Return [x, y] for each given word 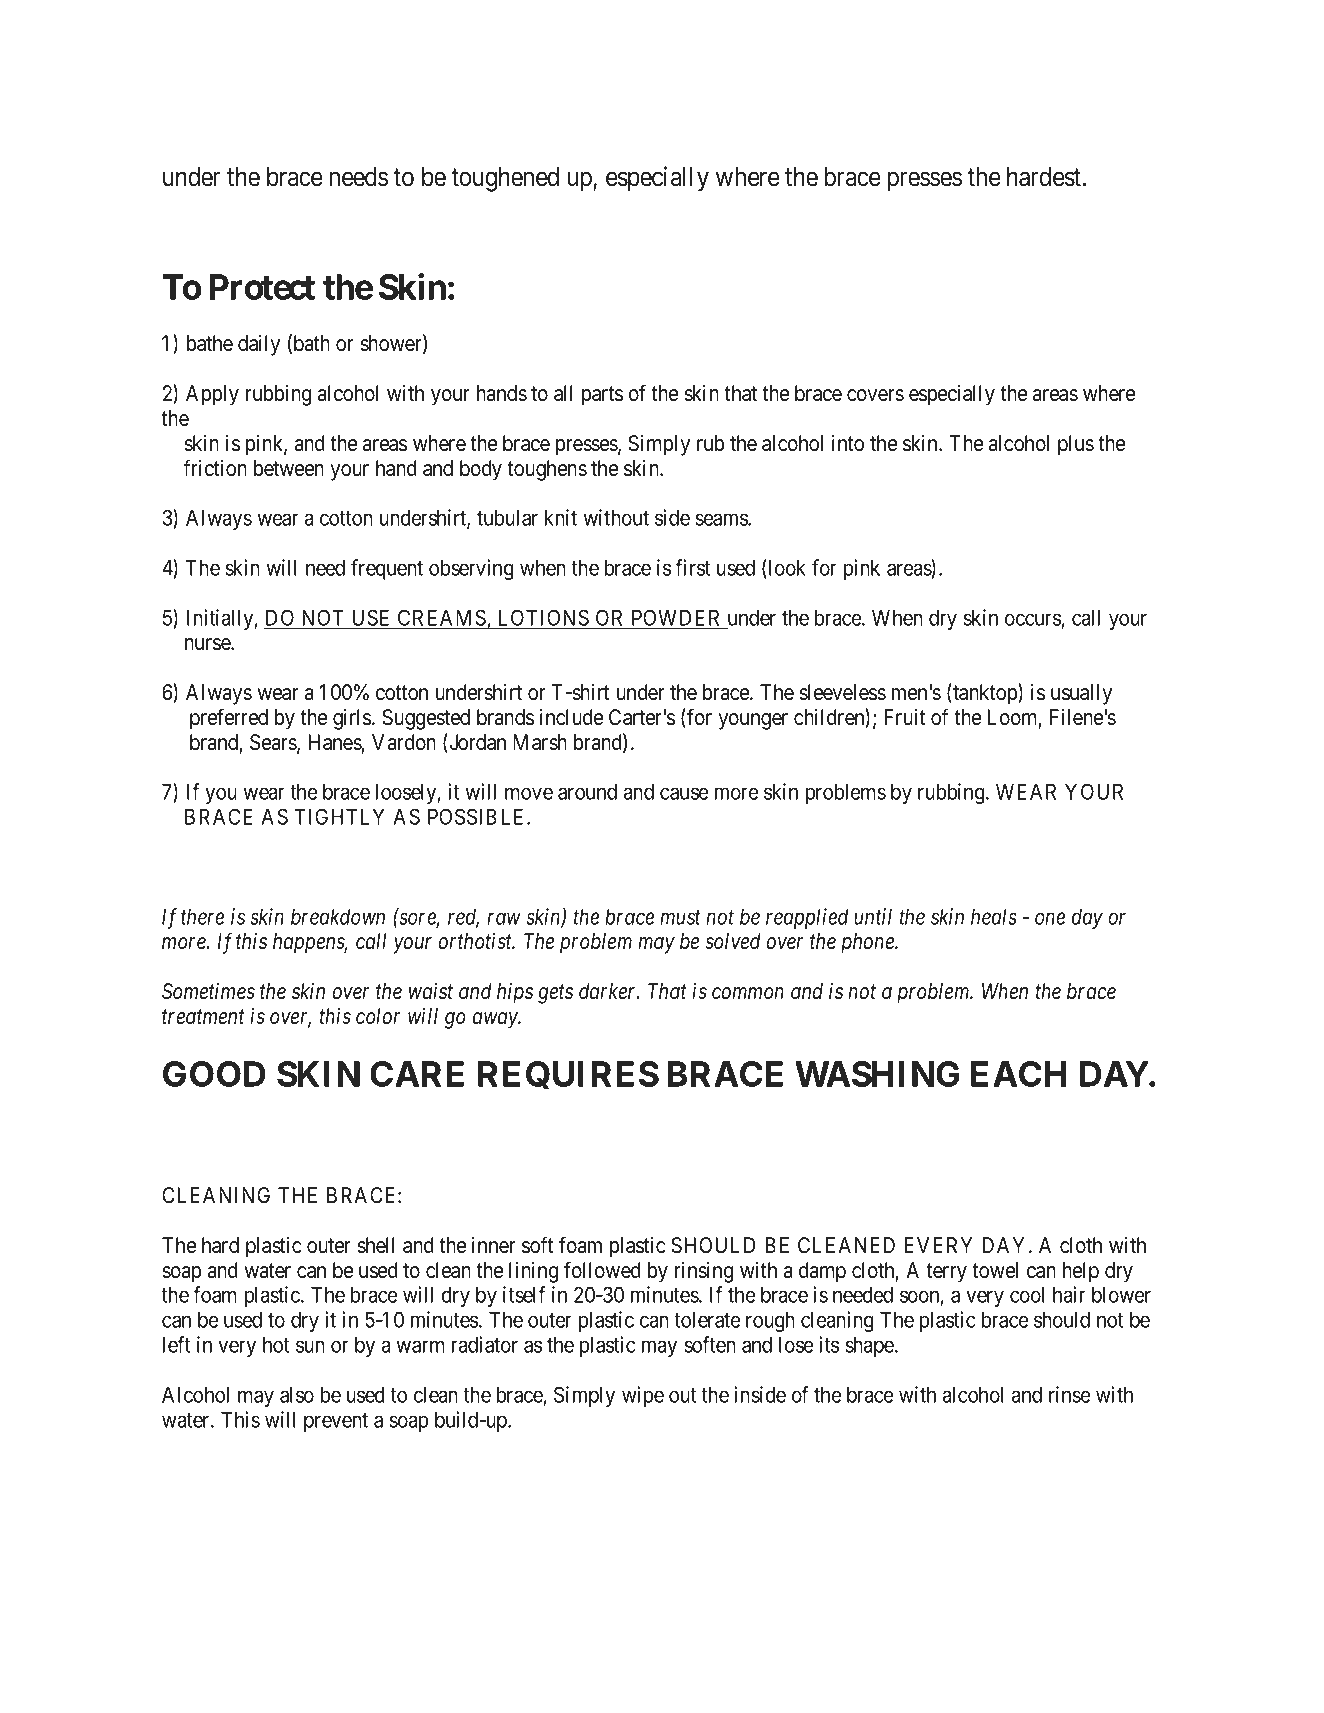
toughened [505, 179]
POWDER [675, 617]
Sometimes [208, 991]
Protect [262, 287]
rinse [1070, 1394]
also [297, 1395]
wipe [643, 1396]
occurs [1033, 619]
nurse [208, 644]
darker [609, 991]
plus [1076, 445]
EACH [1018, 1074]
